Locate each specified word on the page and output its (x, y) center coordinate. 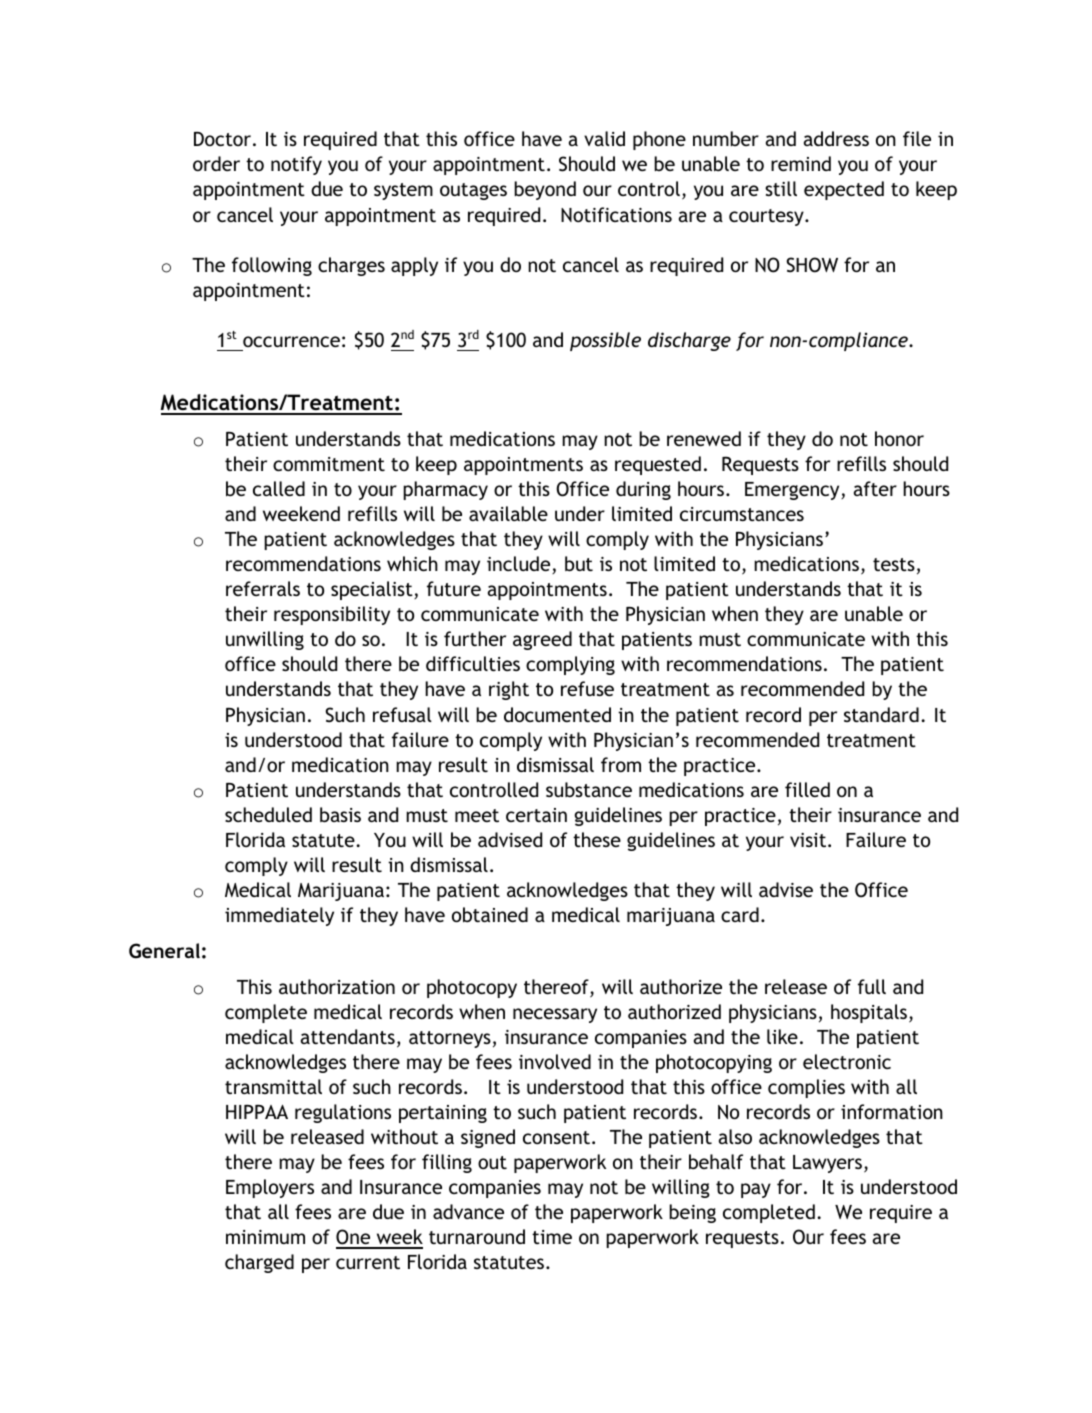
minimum (265, 1237)
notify (296, 165)
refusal (402, 714)
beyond (545, 190)
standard (881, 714)
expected (844, 190)
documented (557, 714)
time (552, 1237)
